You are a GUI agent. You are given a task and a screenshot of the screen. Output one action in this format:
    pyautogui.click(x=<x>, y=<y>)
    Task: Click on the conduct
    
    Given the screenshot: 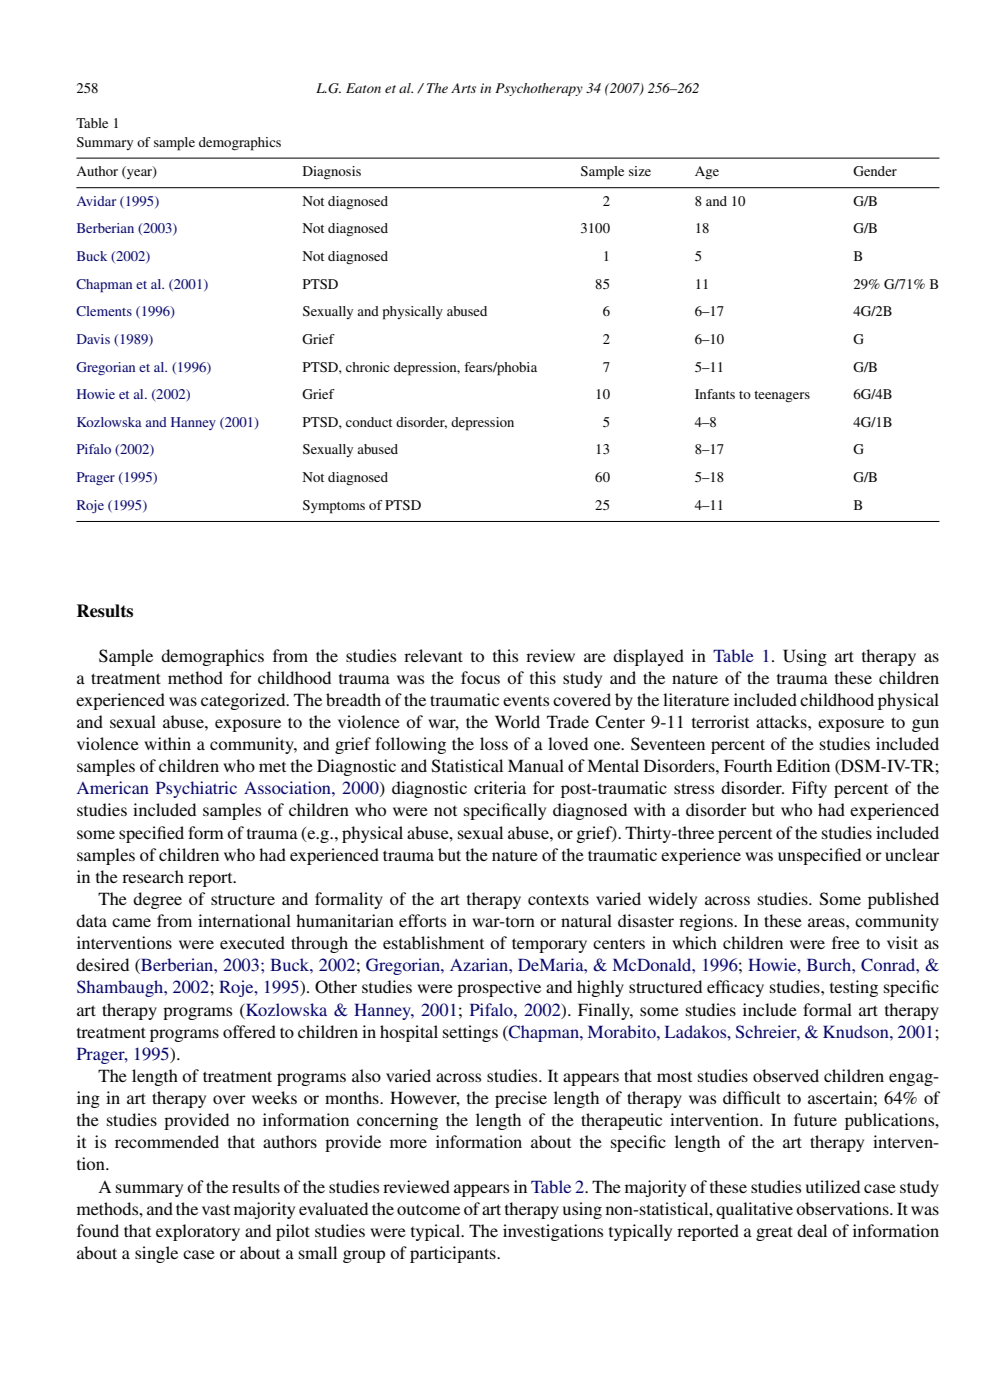 What is the action you would take?
    pyautogui.click(x=369, y=422)
